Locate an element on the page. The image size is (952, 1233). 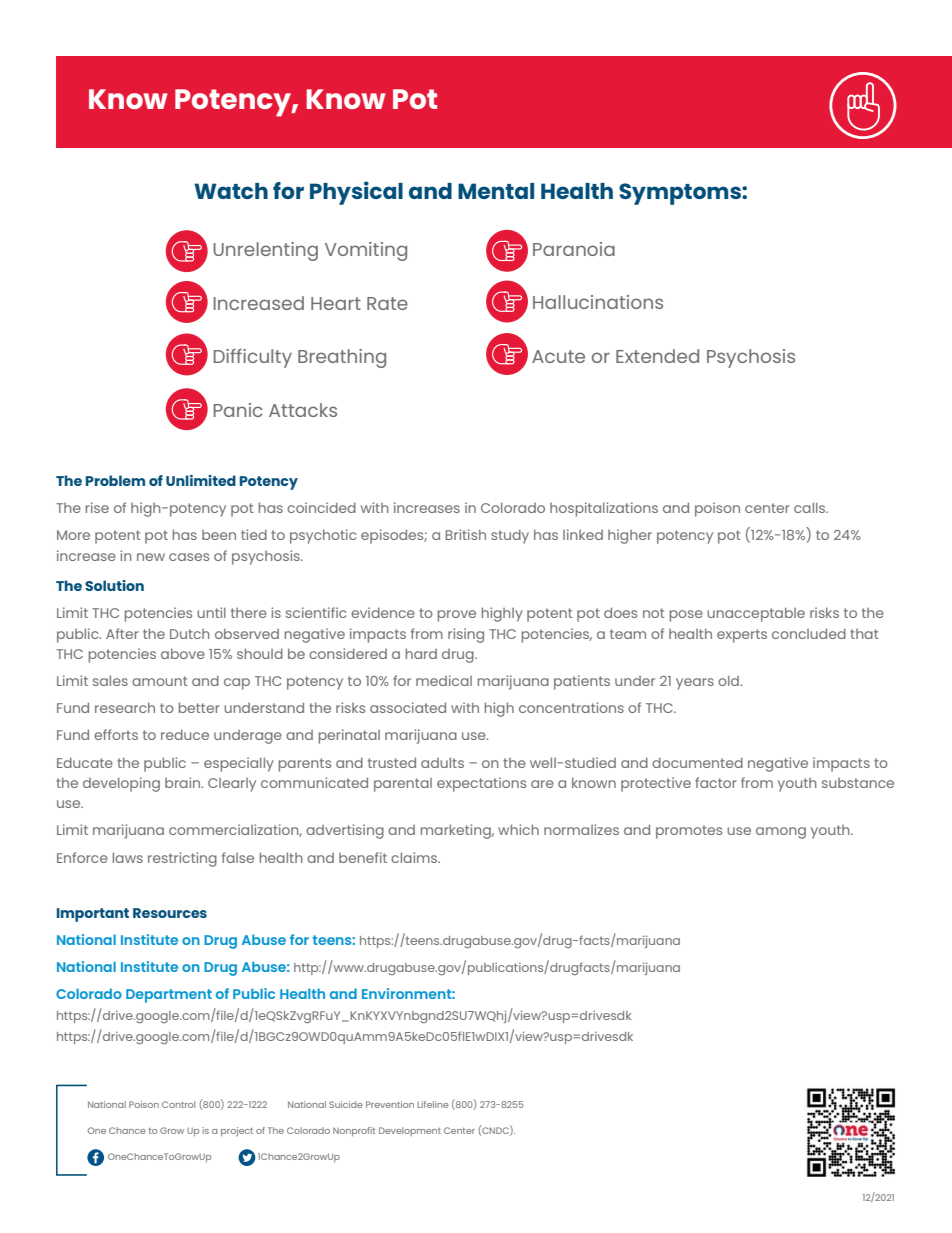
British is located at coordinates (466, 534).
